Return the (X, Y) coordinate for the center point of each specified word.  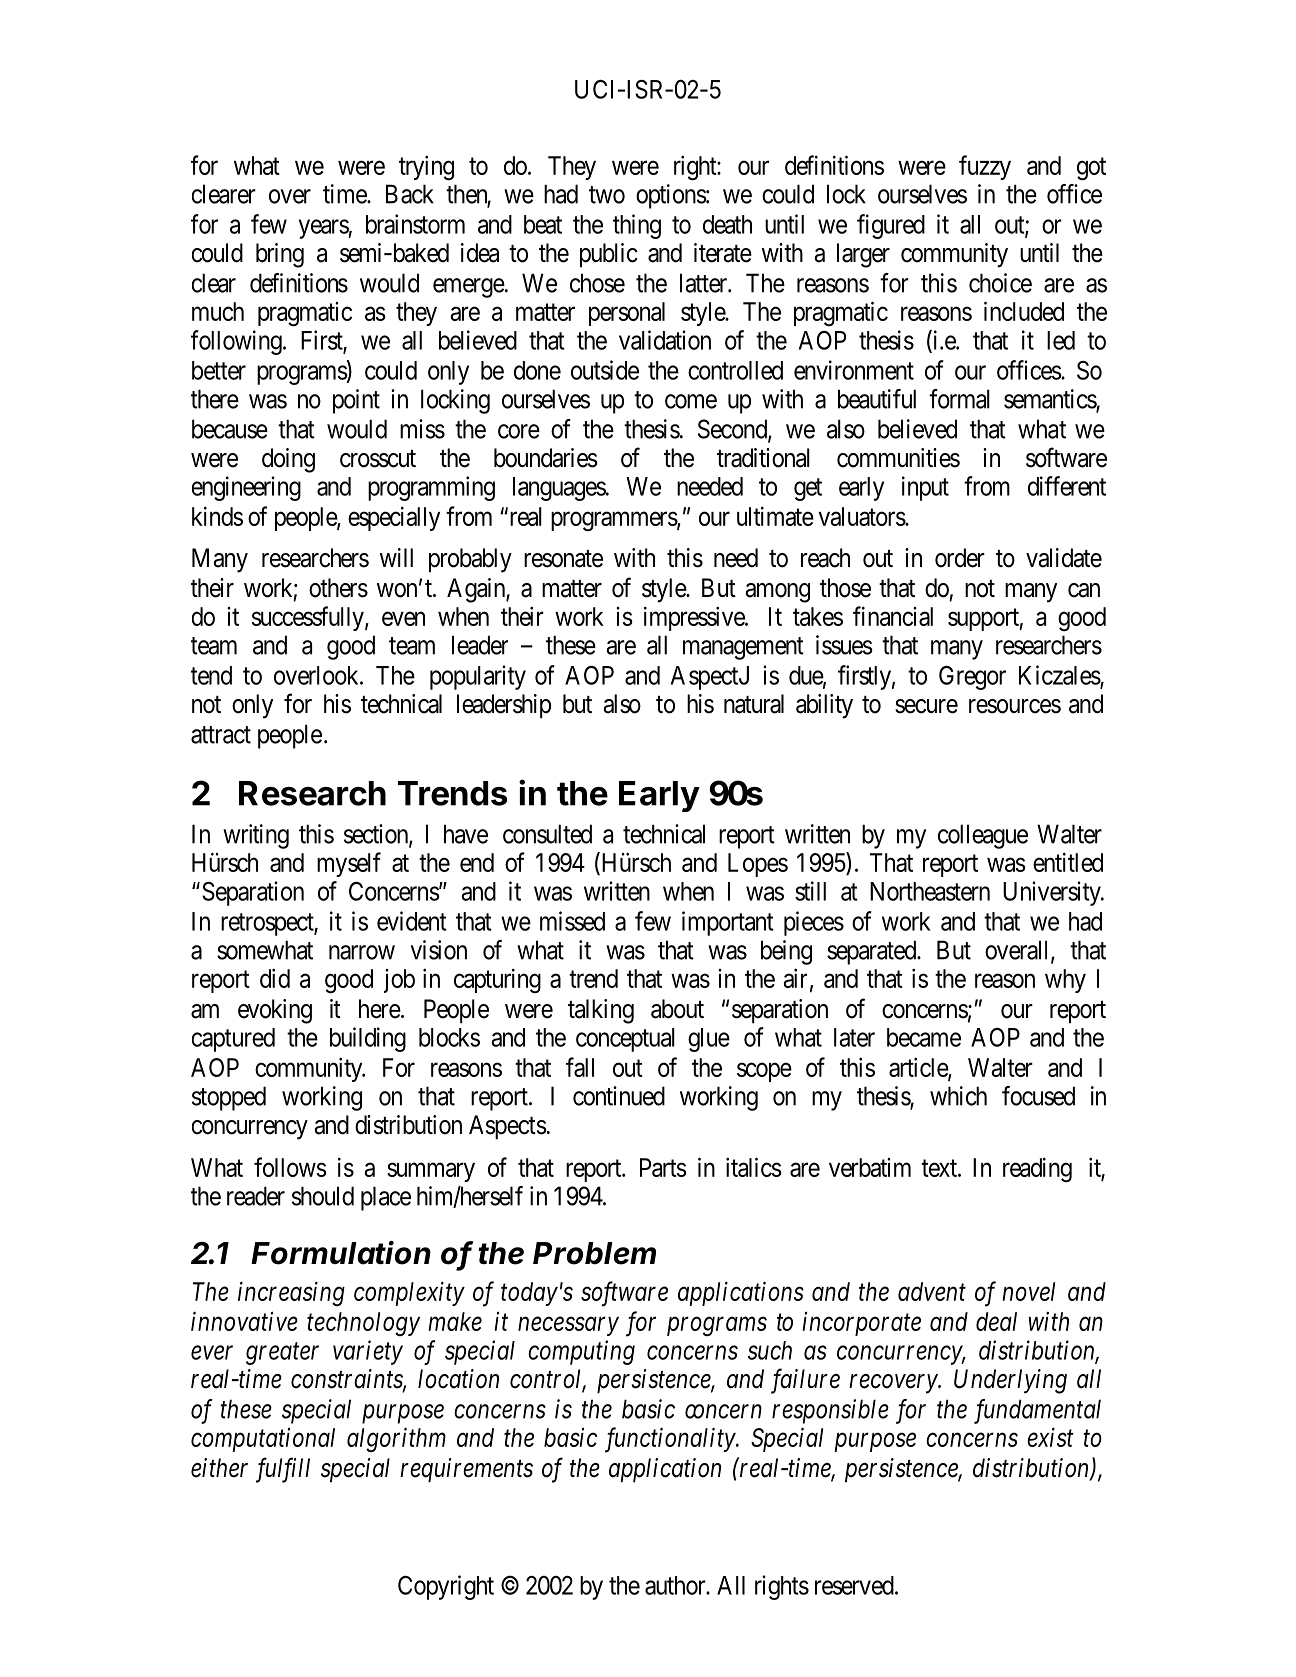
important (728, 923)
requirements (466, 1470)
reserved (855, 1585)
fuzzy (985, 167)
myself (349, 864)
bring (280, 255)
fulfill (283, 1470)
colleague (983, 836)
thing (637, 226)
